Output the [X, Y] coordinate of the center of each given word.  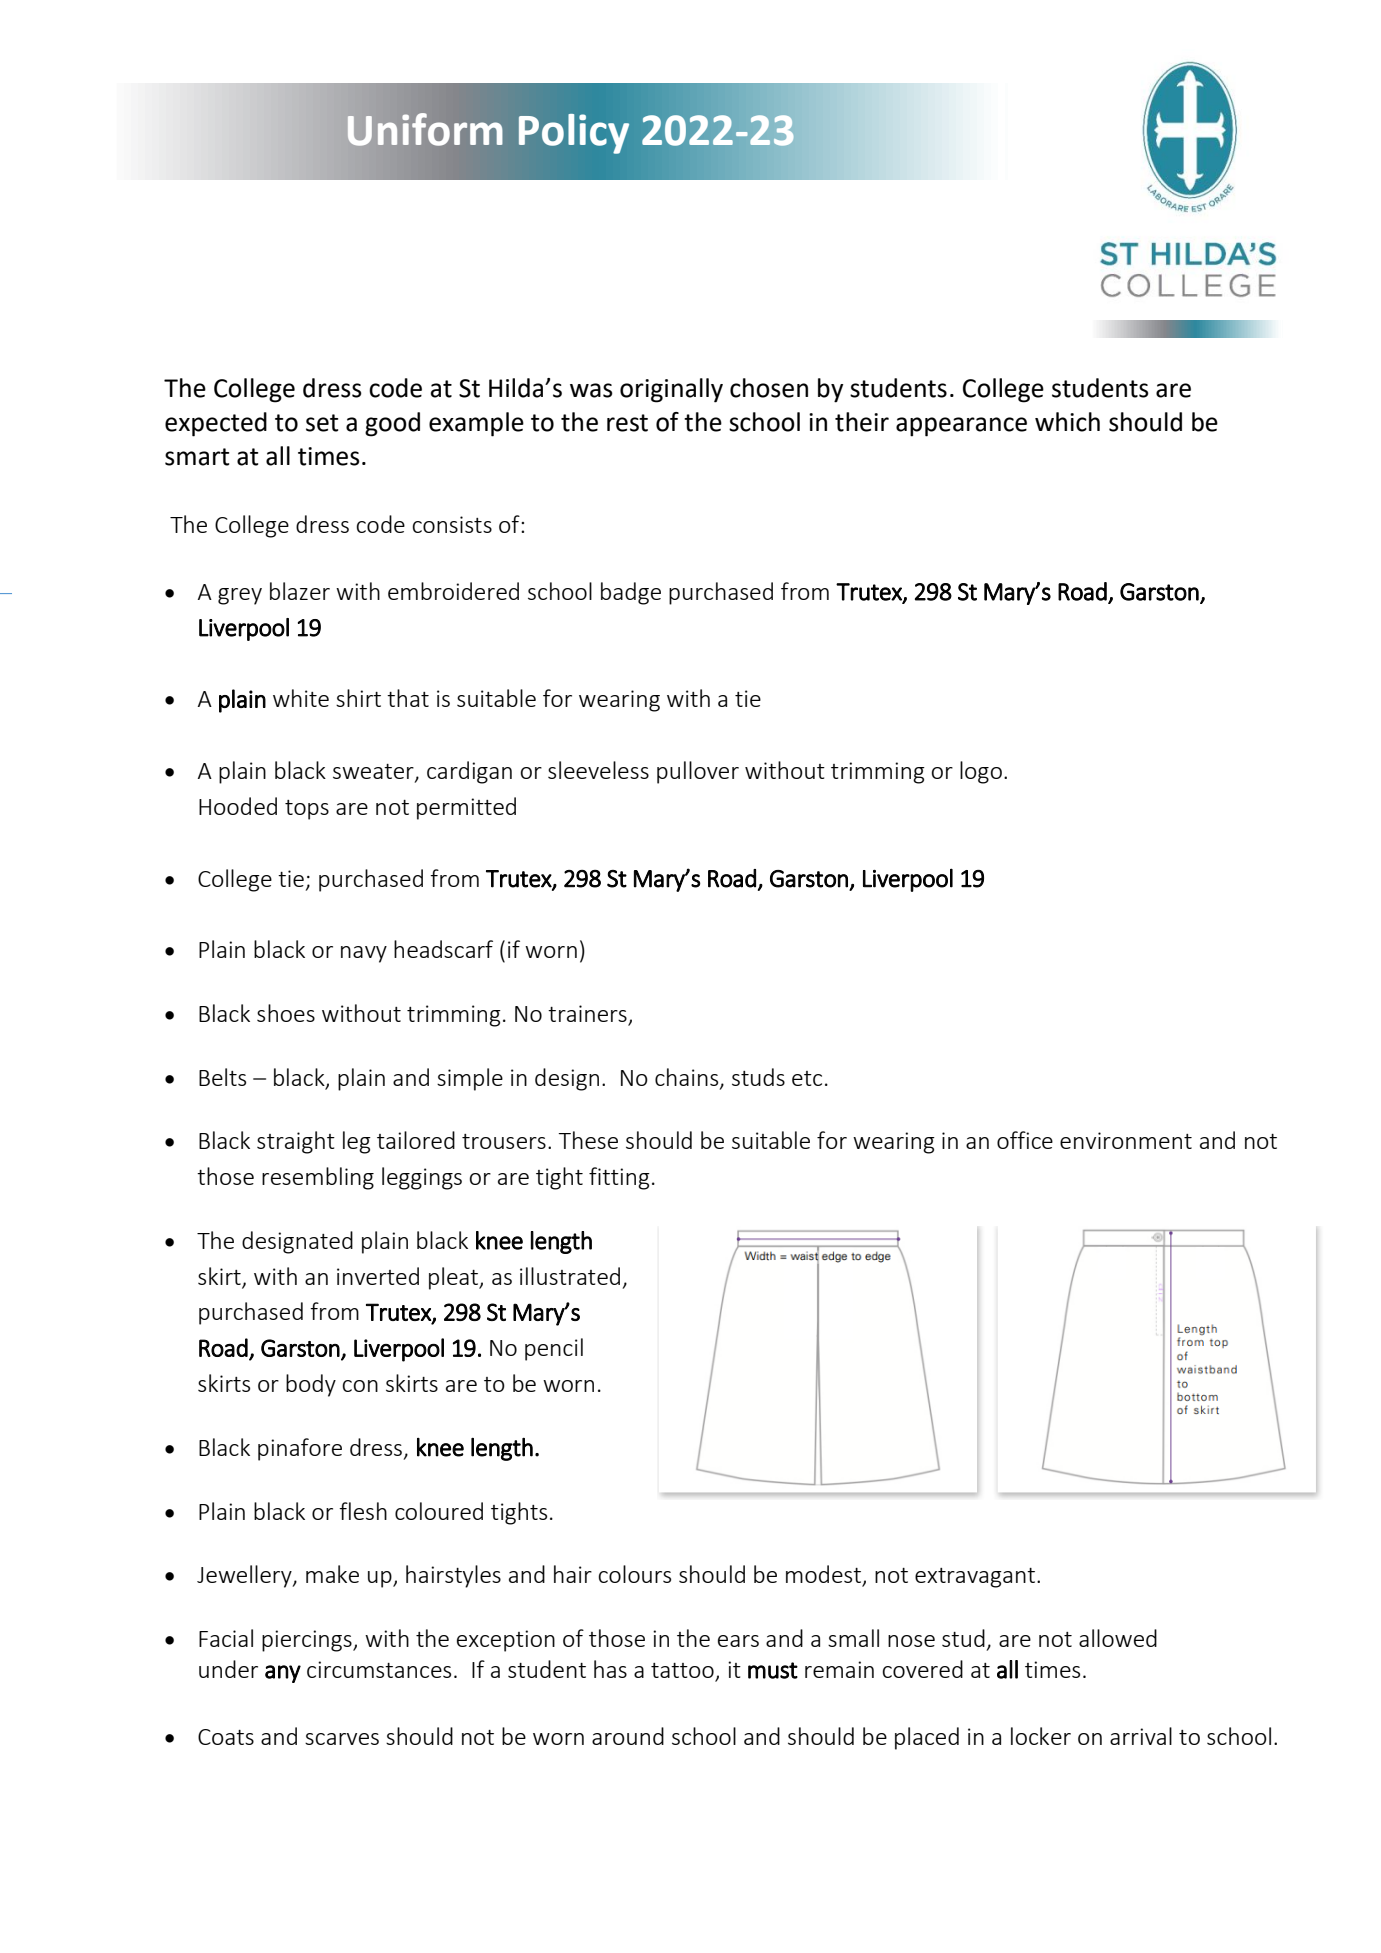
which [1067, 422]
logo [981, 772]
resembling [318, 1178]
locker [1041, 1736]
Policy [574, 134]
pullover [698, 772]
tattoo [683, 1672]
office [1025, 1140]
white [301, 698]
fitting [619, 1178]
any [283, 1674]
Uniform [424, 129]
